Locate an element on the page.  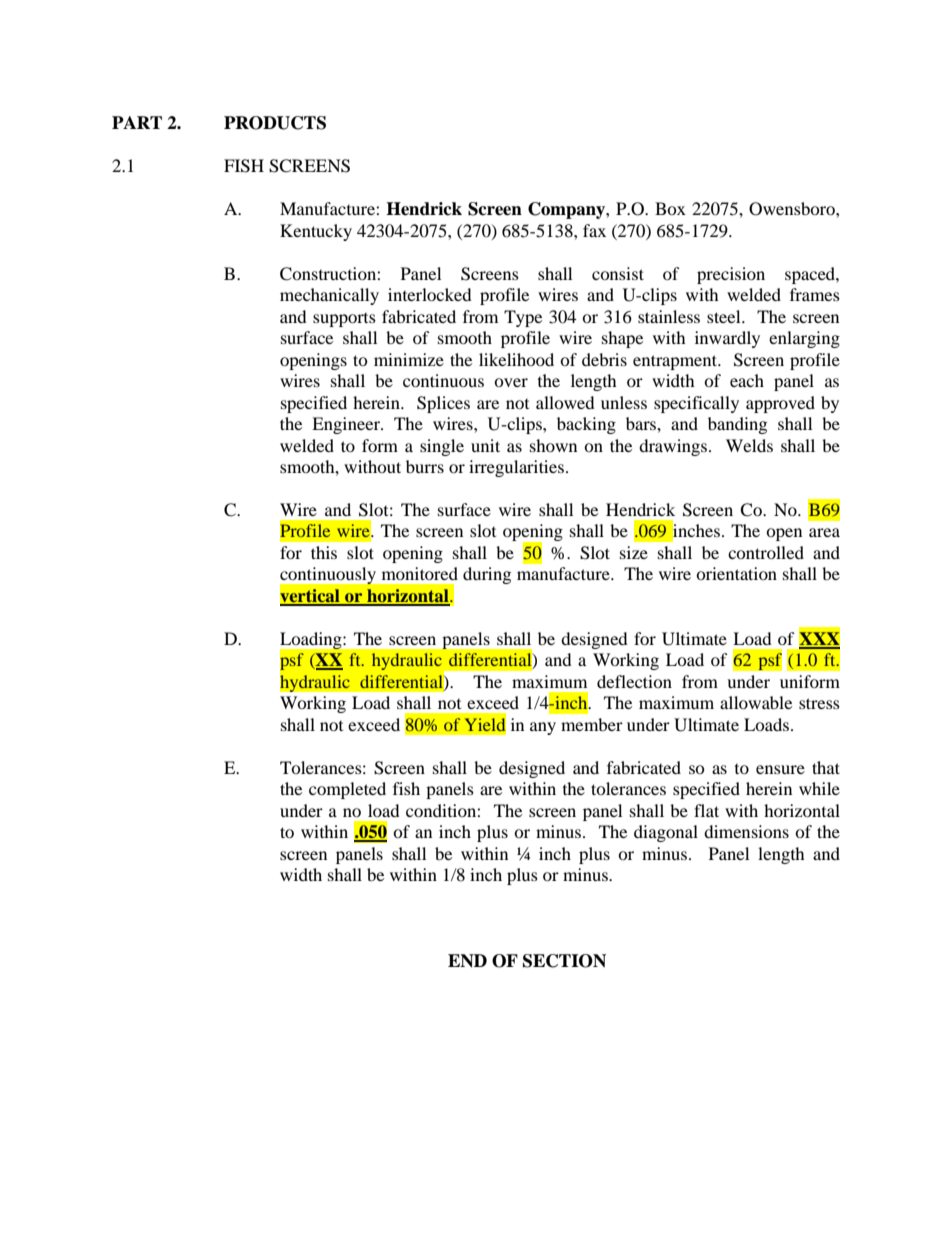
fax is located at coordinates (594, 230).
